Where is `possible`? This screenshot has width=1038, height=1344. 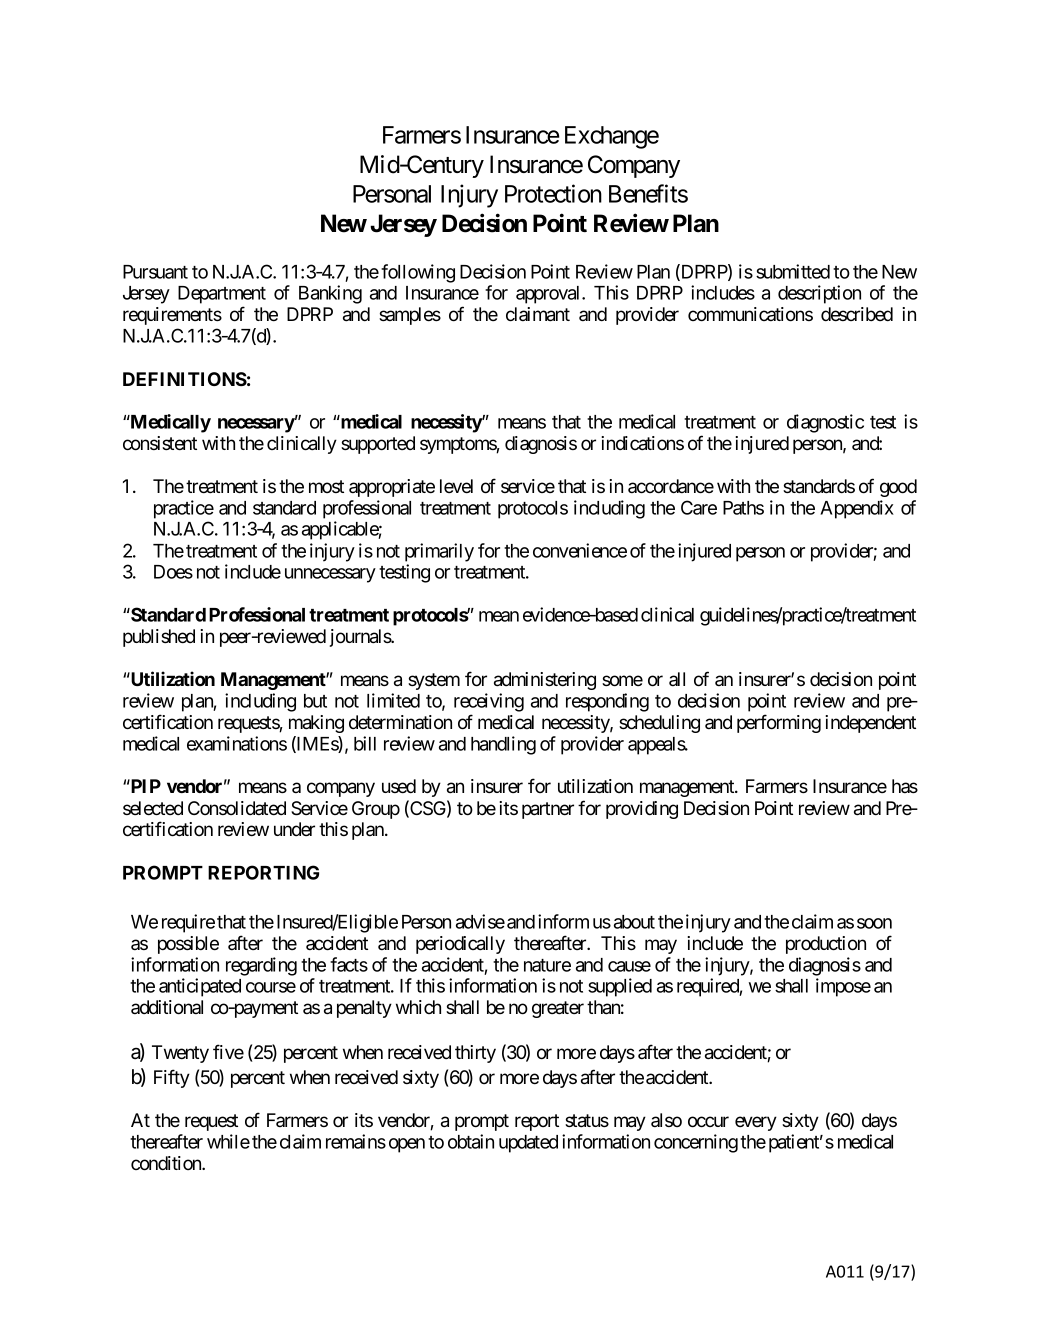 possible is located at coordinates (188, 945).
